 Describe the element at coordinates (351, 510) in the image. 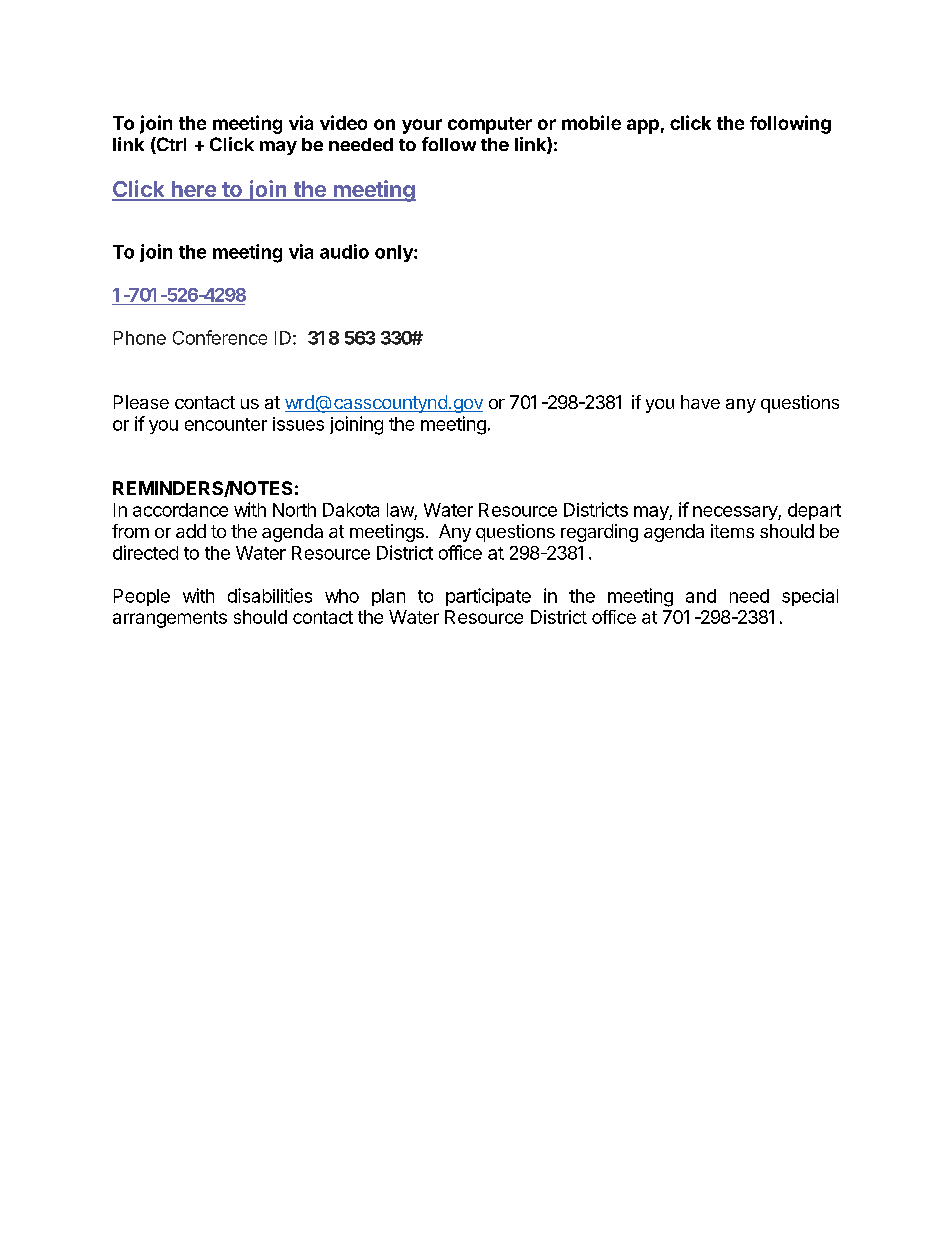

I see `Dakota` at that location.
